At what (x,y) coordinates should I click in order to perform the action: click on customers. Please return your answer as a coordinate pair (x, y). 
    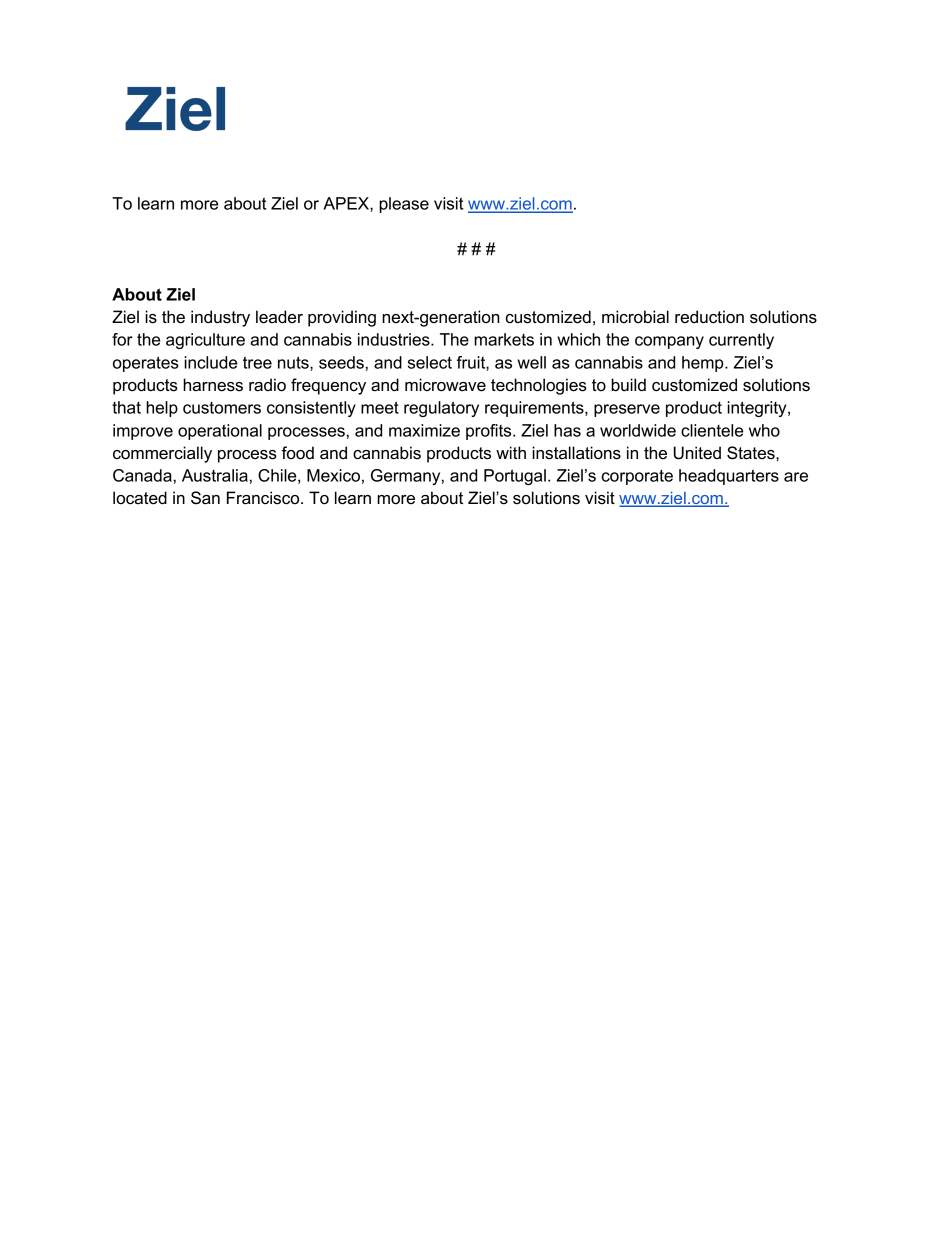
    Looking at the image, I should click on (222, 408).
